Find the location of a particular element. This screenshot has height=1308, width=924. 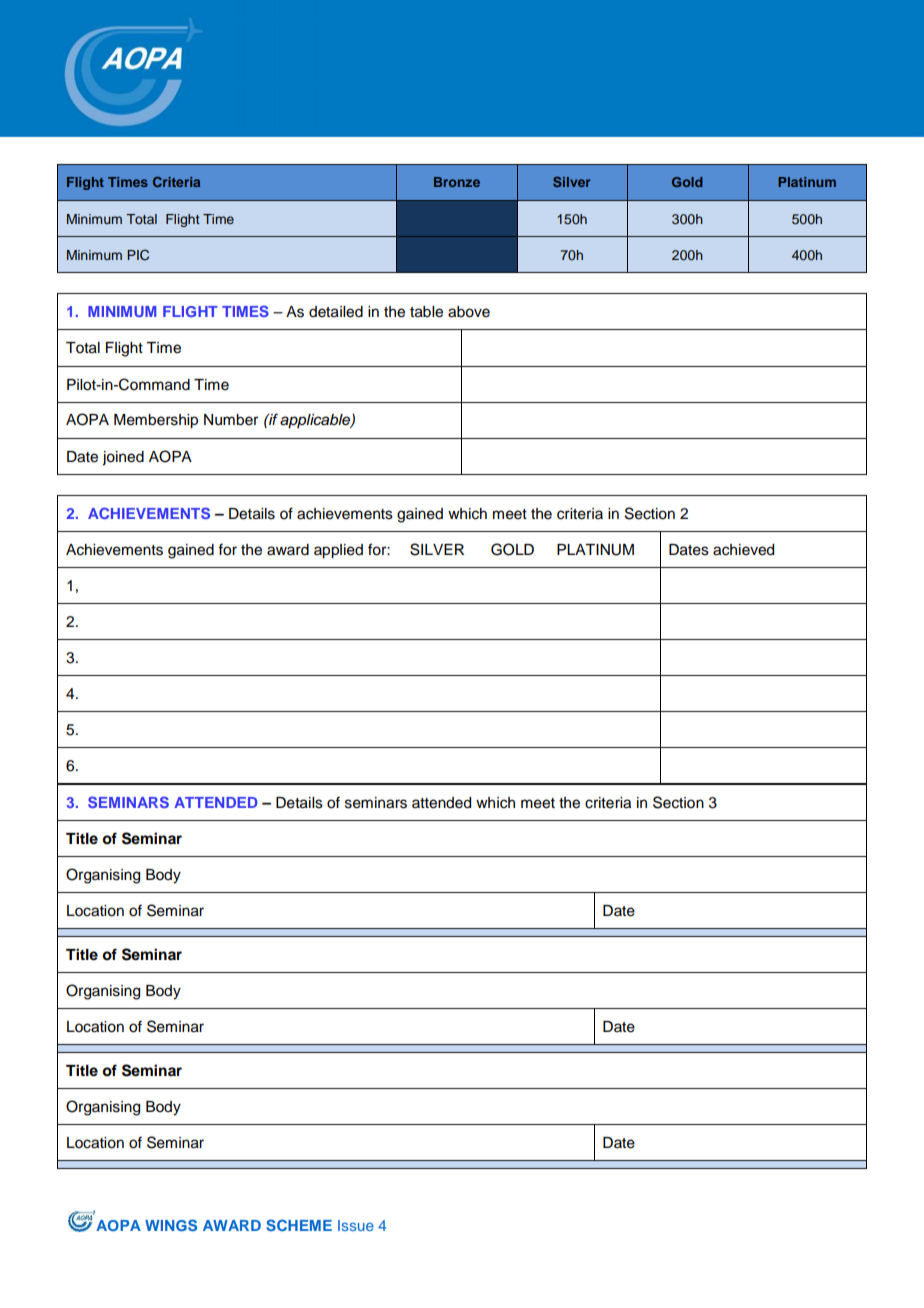

table is located at coordinates (426, 312).
